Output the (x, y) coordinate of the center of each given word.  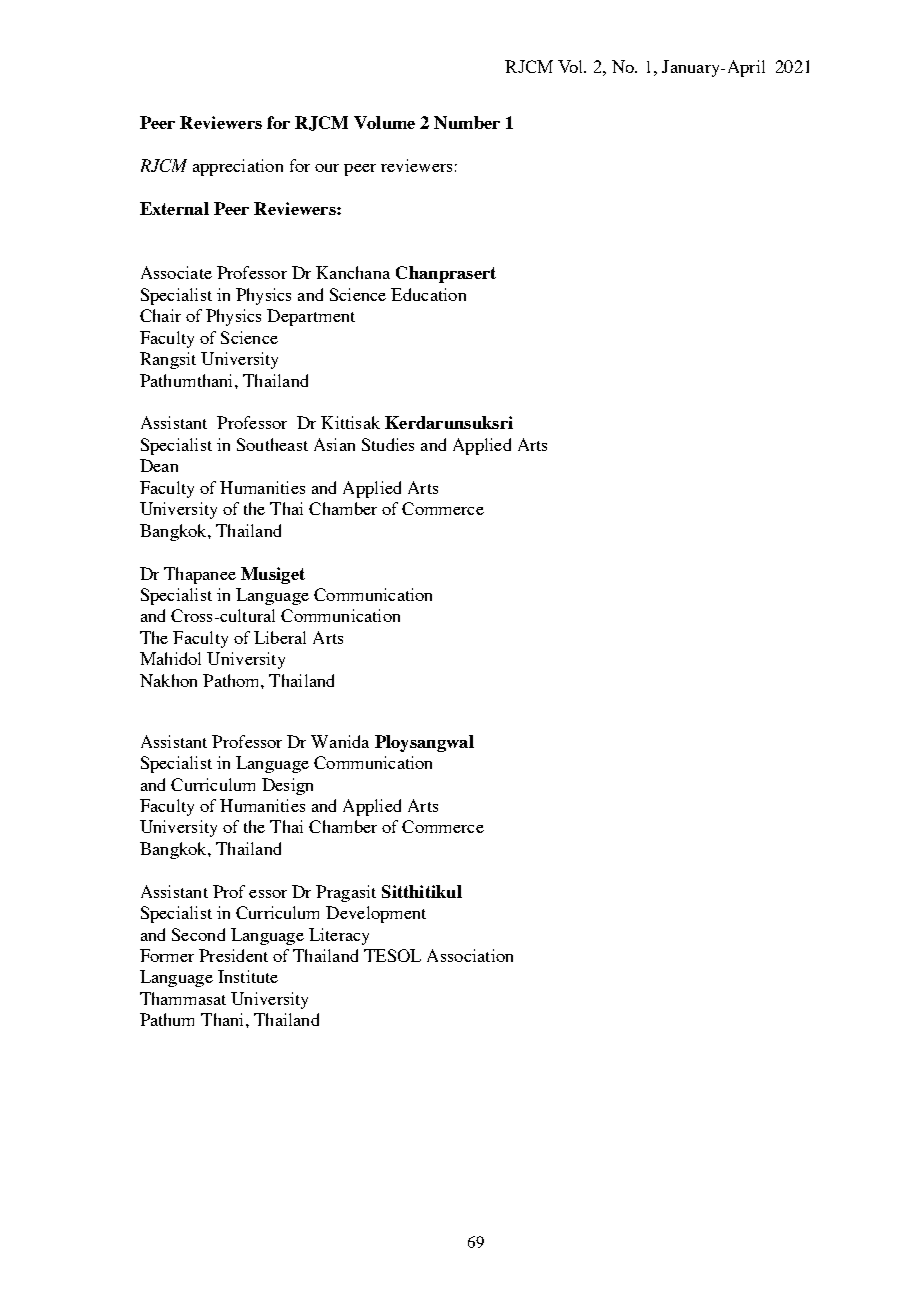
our (327, 168)
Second (198, 934)
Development (376, 914)
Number (467, 122)
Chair (160, 315)
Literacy (339, 936)
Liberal (280, 637)
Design (287, 786)
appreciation (238, 167)
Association (470, 955)
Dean (159, 465)
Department (311, 317)
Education (428, 294)
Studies (388, 444)
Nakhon (168, 680)
